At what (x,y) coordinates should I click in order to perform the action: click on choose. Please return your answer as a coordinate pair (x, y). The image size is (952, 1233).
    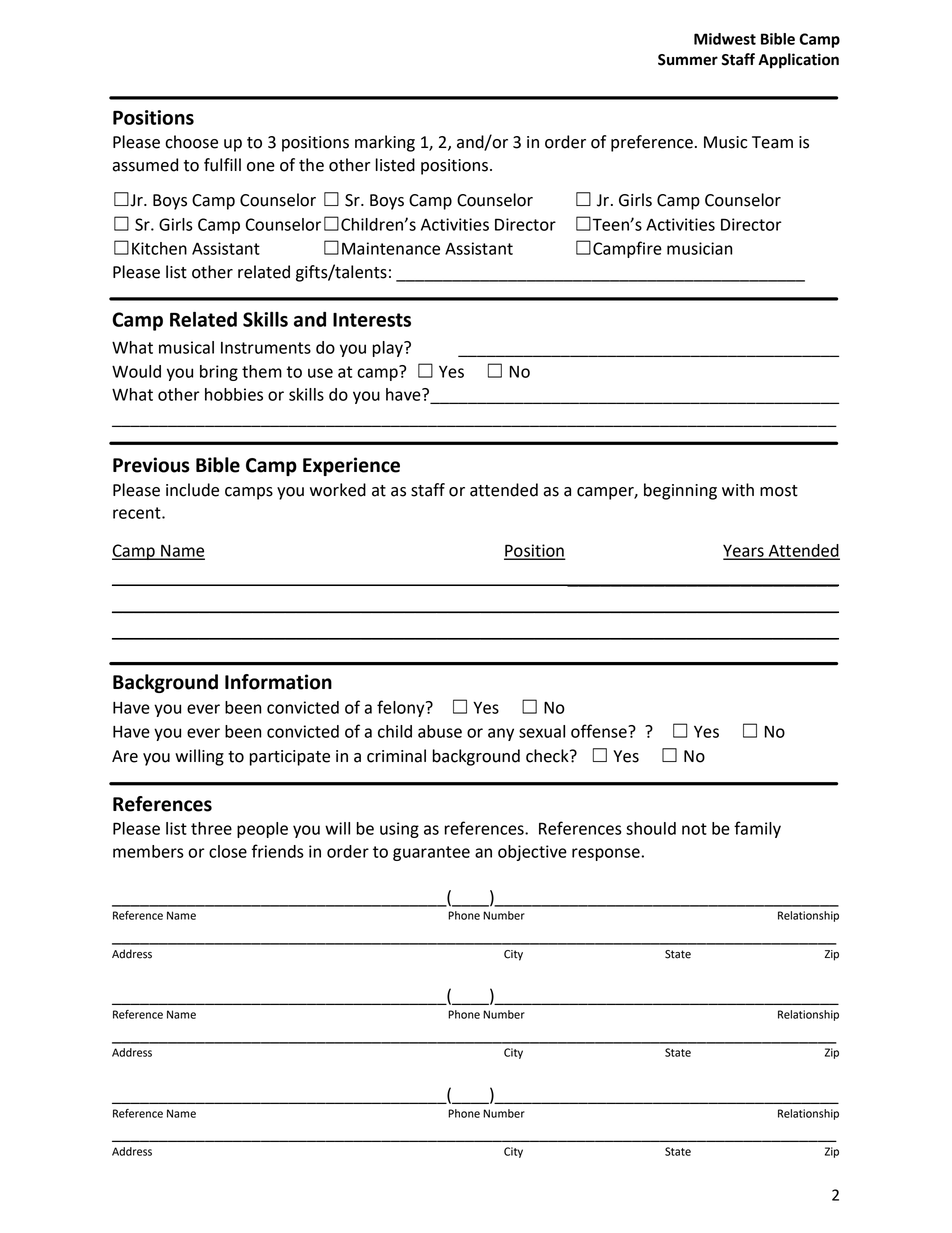
    Looking at the image, I should click on (191, 142).
